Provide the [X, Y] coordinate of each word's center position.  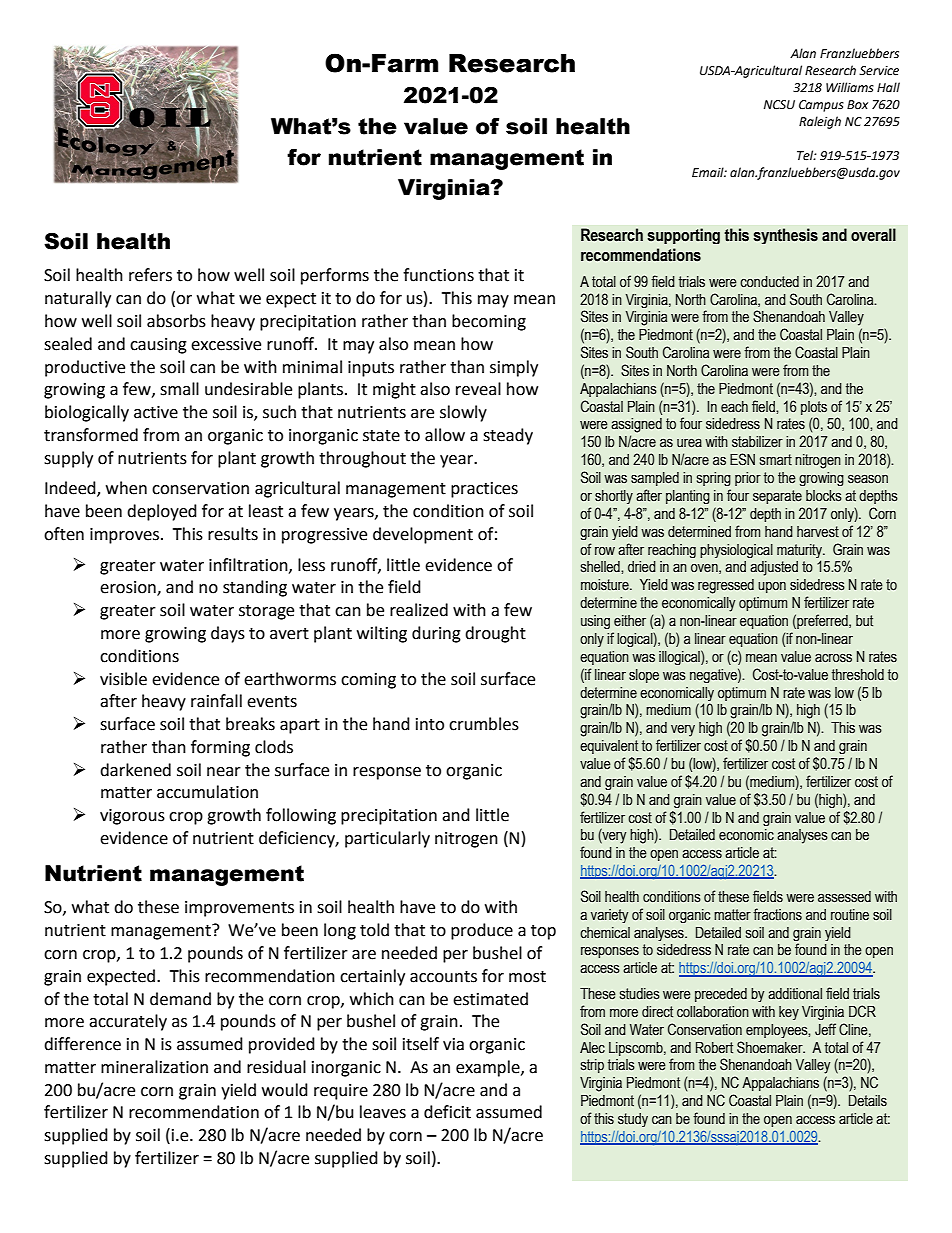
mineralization [154, 1067]
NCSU [779, 105]
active [156, 412]
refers [150, 275]
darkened [135, 770]
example [489, 1068]
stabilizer [757, 442]
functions [438, 275]
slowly [463, 413]
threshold [858, 675]
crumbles [484, 724]
